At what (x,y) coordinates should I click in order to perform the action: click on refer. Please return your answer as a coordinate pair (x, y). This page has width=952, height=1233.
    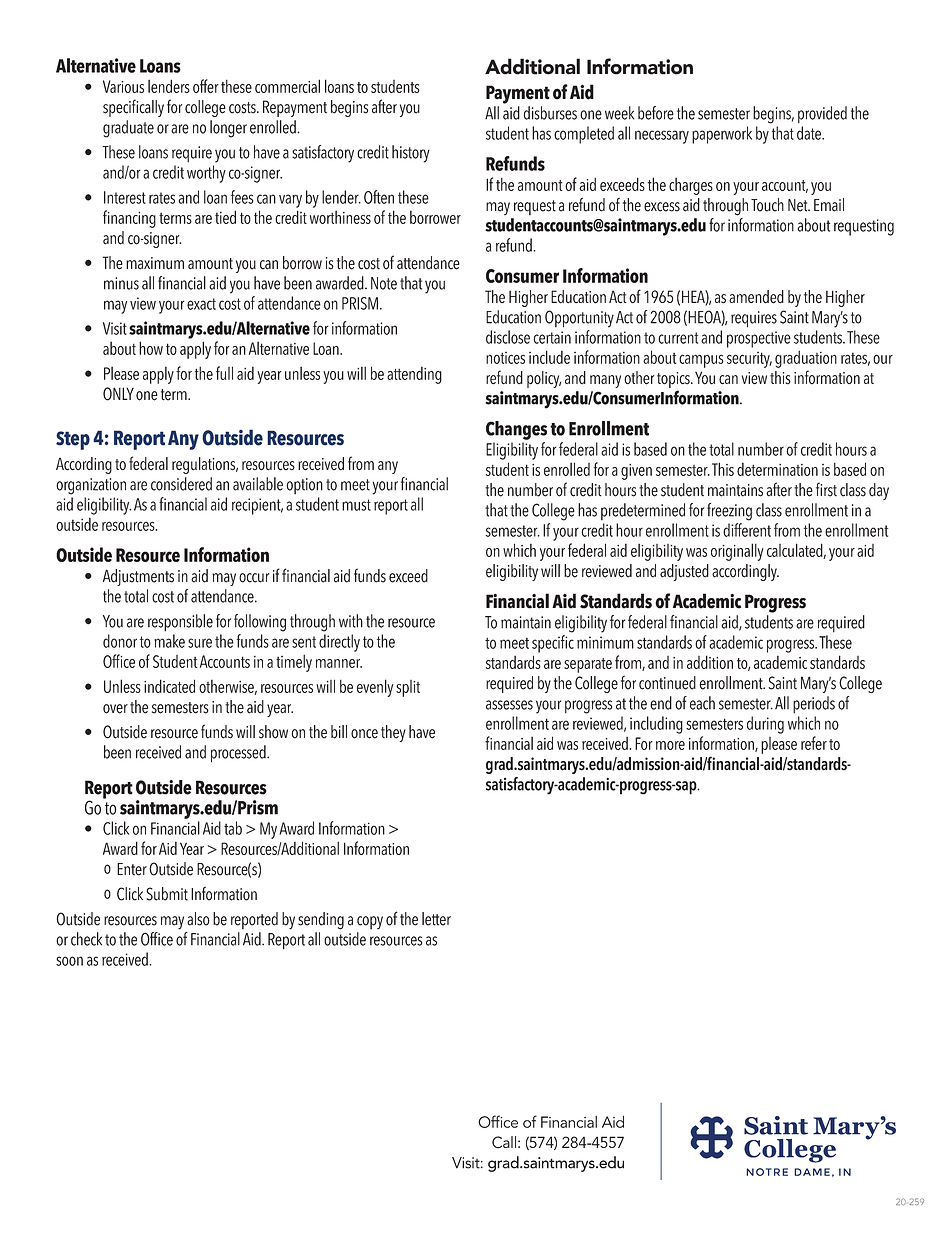
    Looking at the image, I should click on (814, 743).
